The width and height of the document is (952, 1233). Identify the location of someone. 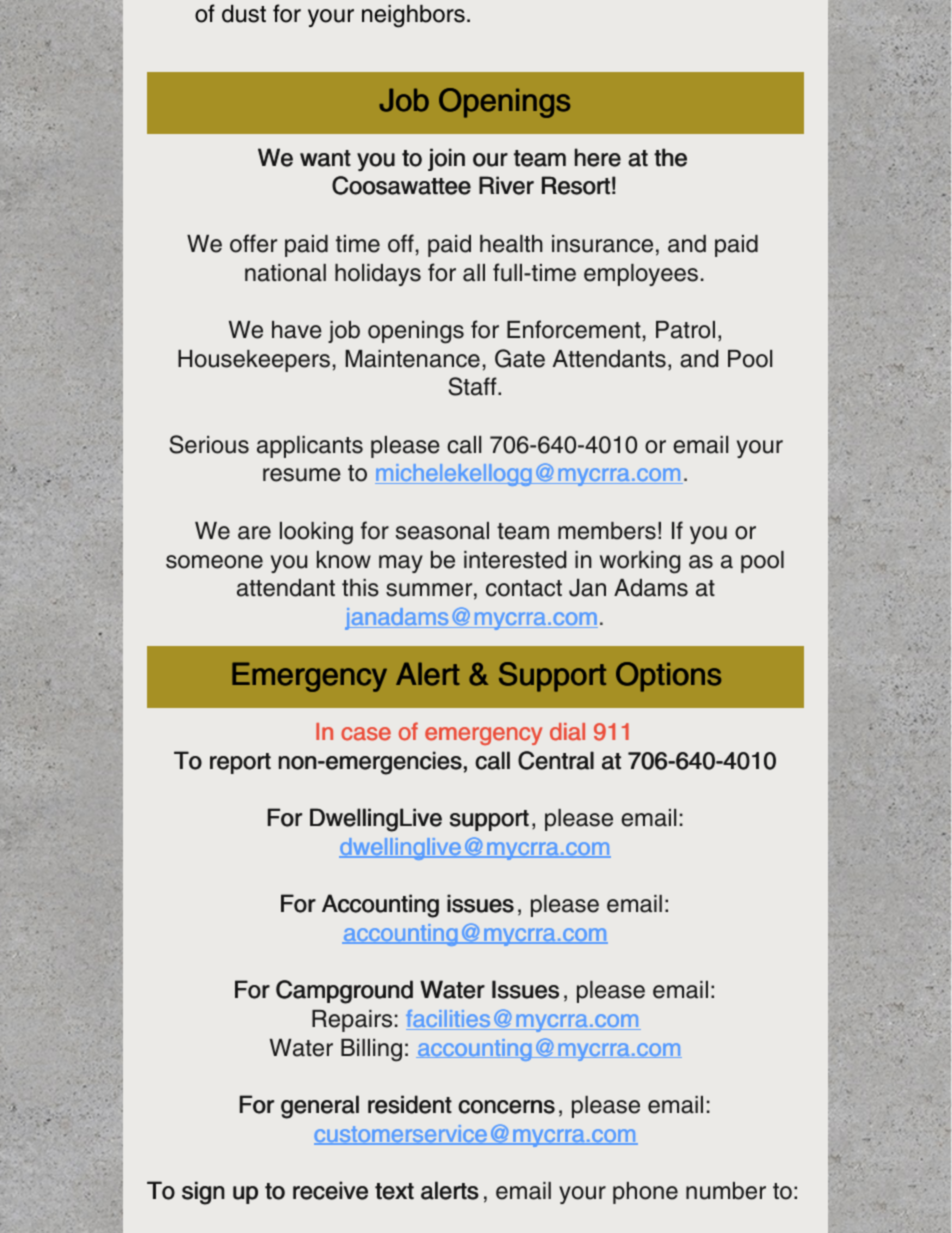
(214, 562).
